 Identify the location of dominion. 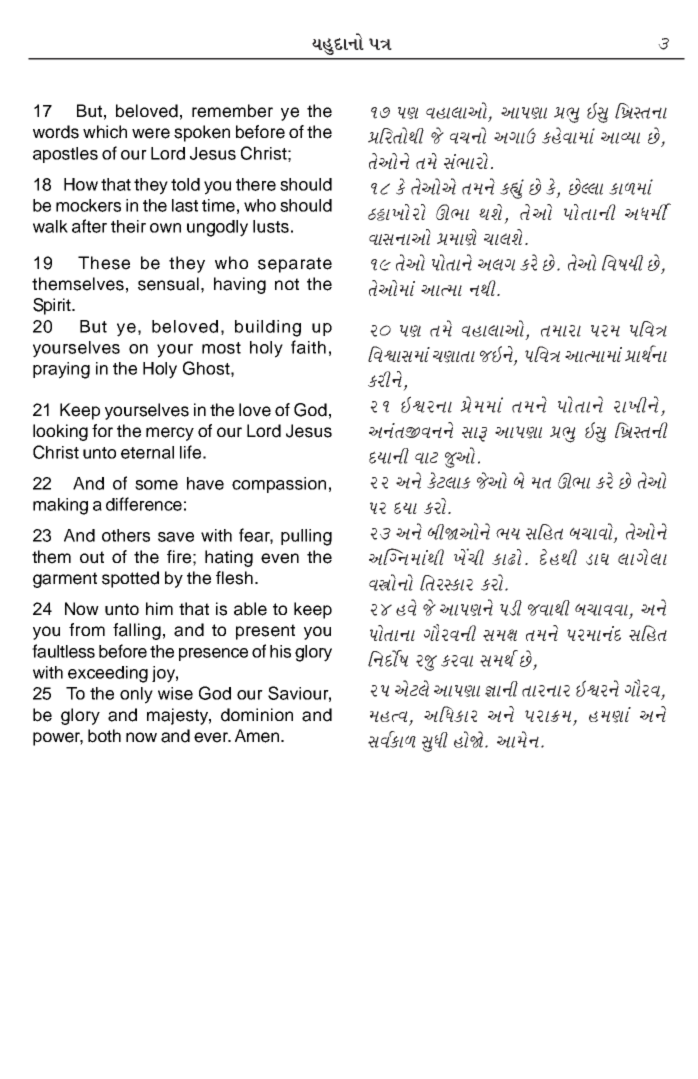
(257, 715).
